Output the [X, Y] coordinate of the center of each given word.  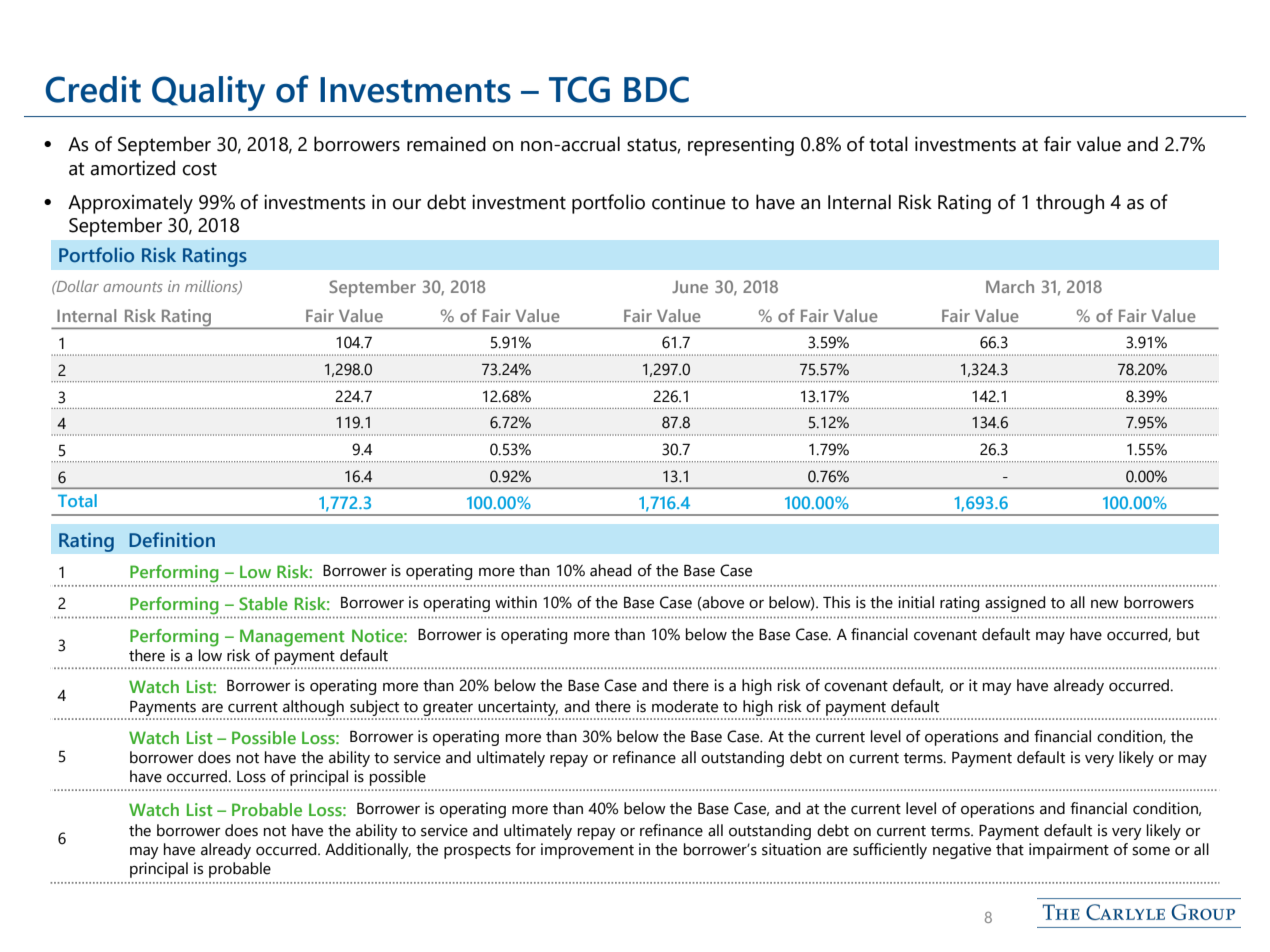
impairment [1069, 851]
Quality [208, 93]
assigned [1015, 604]
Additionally [368, 851]
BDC [656, 89]
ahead [610, 570]
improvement [587, 851]
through [1070, 204]
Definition [172, 539]
